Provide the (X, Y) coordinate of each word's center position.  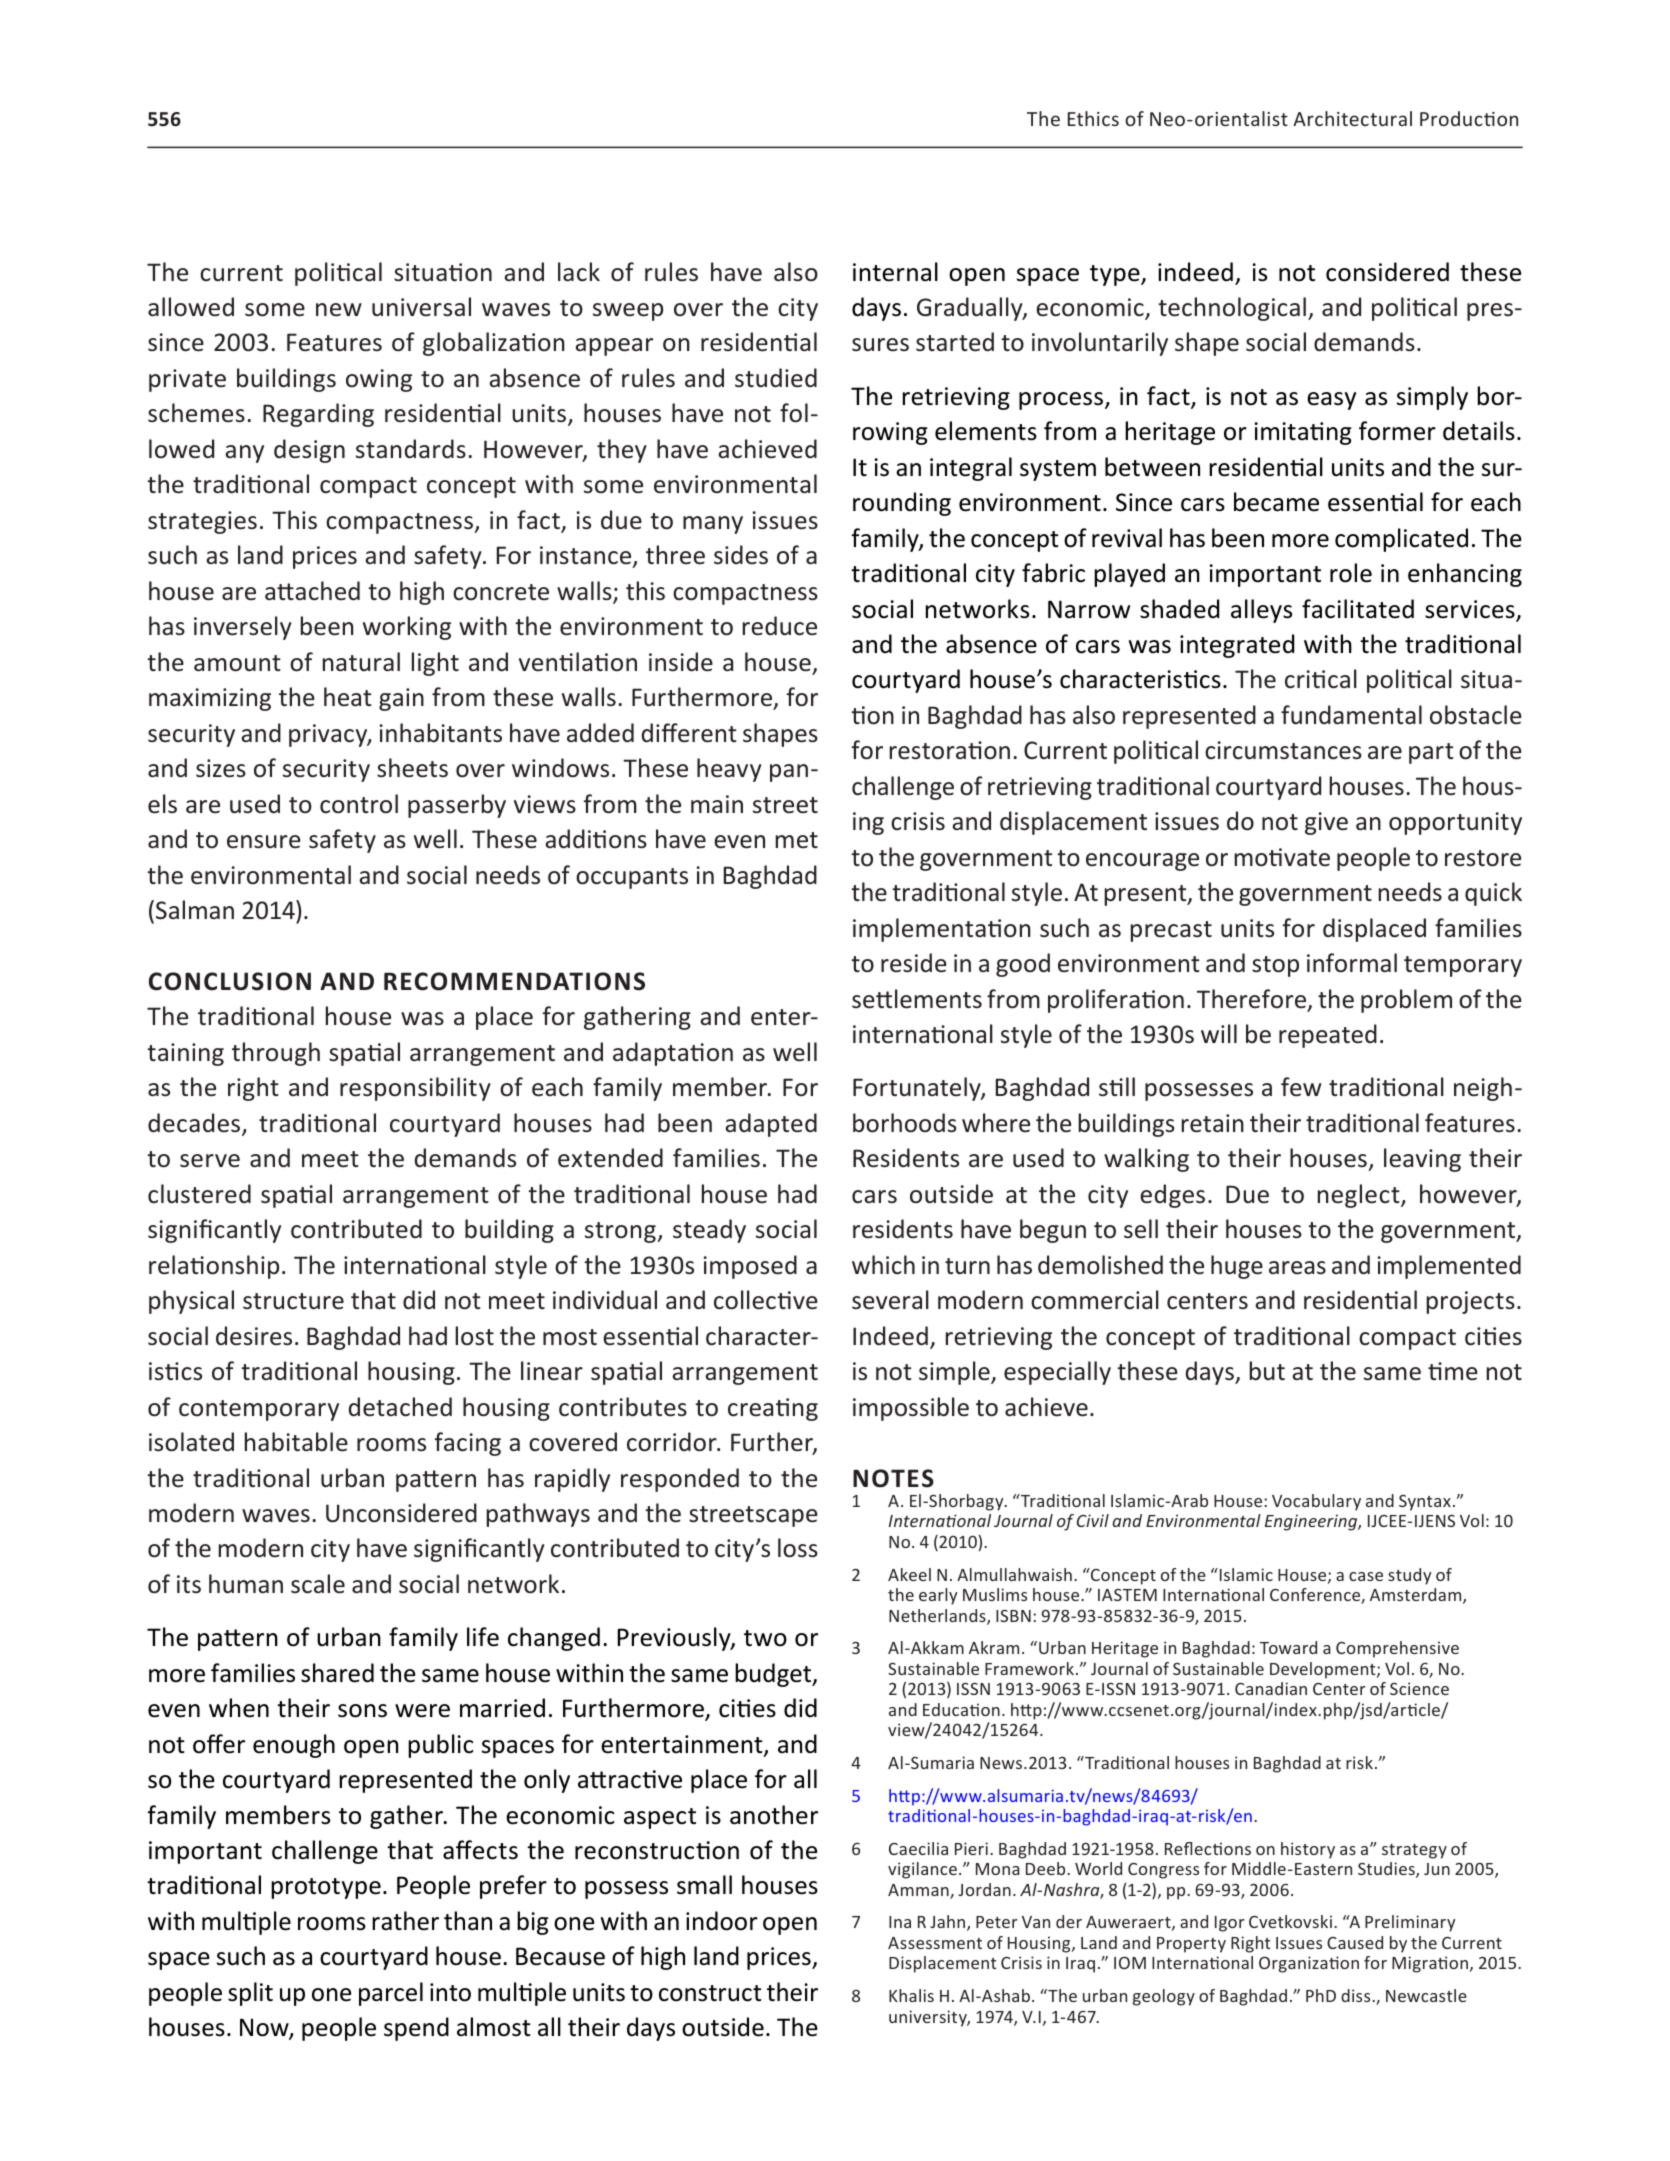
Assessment (935, 1943)
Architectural (1352, 118)
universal (421, 307)
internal (895, 272)
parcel (391, 1994)
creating (773, 1409)
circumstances (1283, 750)
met (796, 840)
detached (400, 1407)
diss (1357, 1995)
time (1453, 1371)
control (359, 804)
